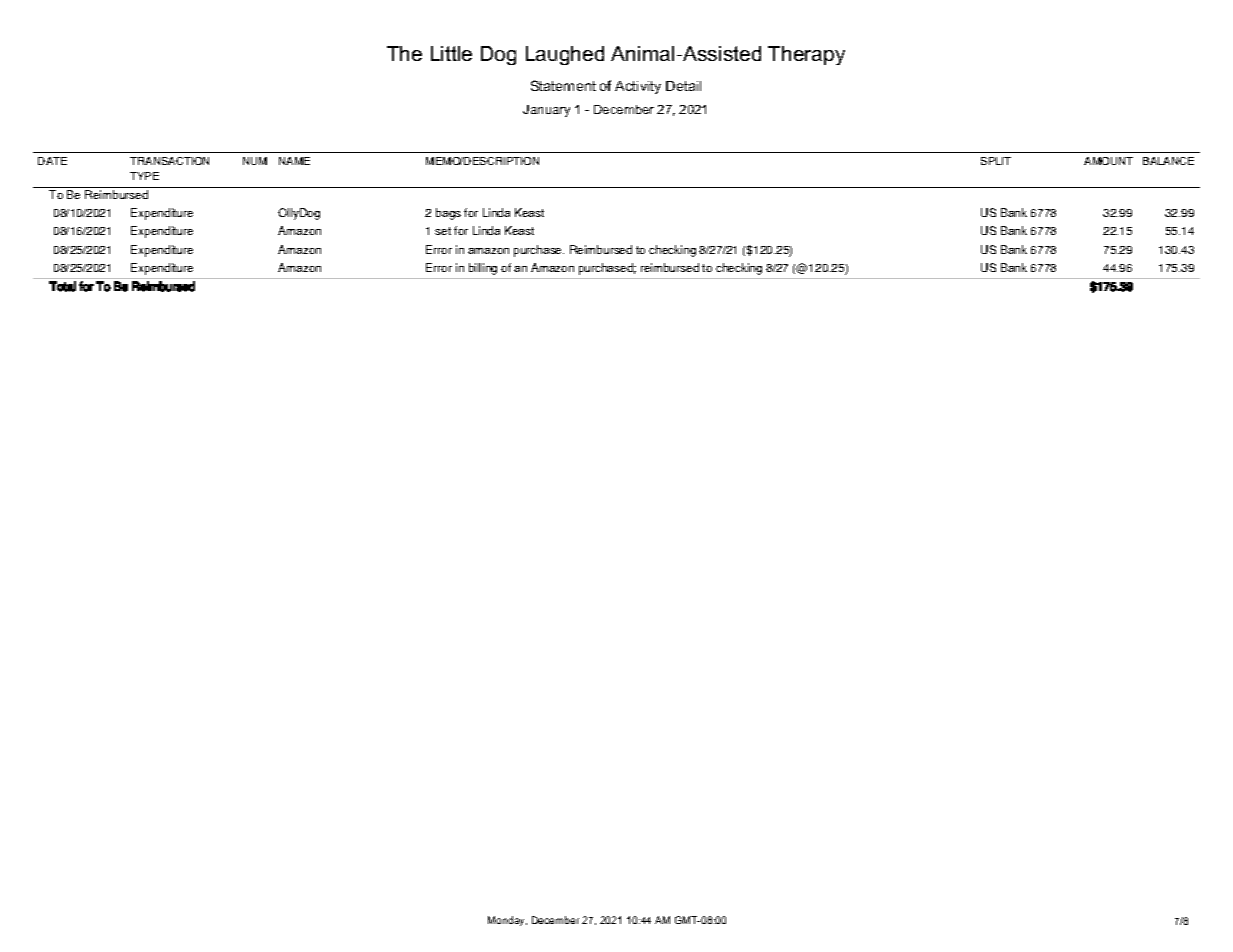 The image size is (1233, 952). I want to click on bags, so click(448, 214).
